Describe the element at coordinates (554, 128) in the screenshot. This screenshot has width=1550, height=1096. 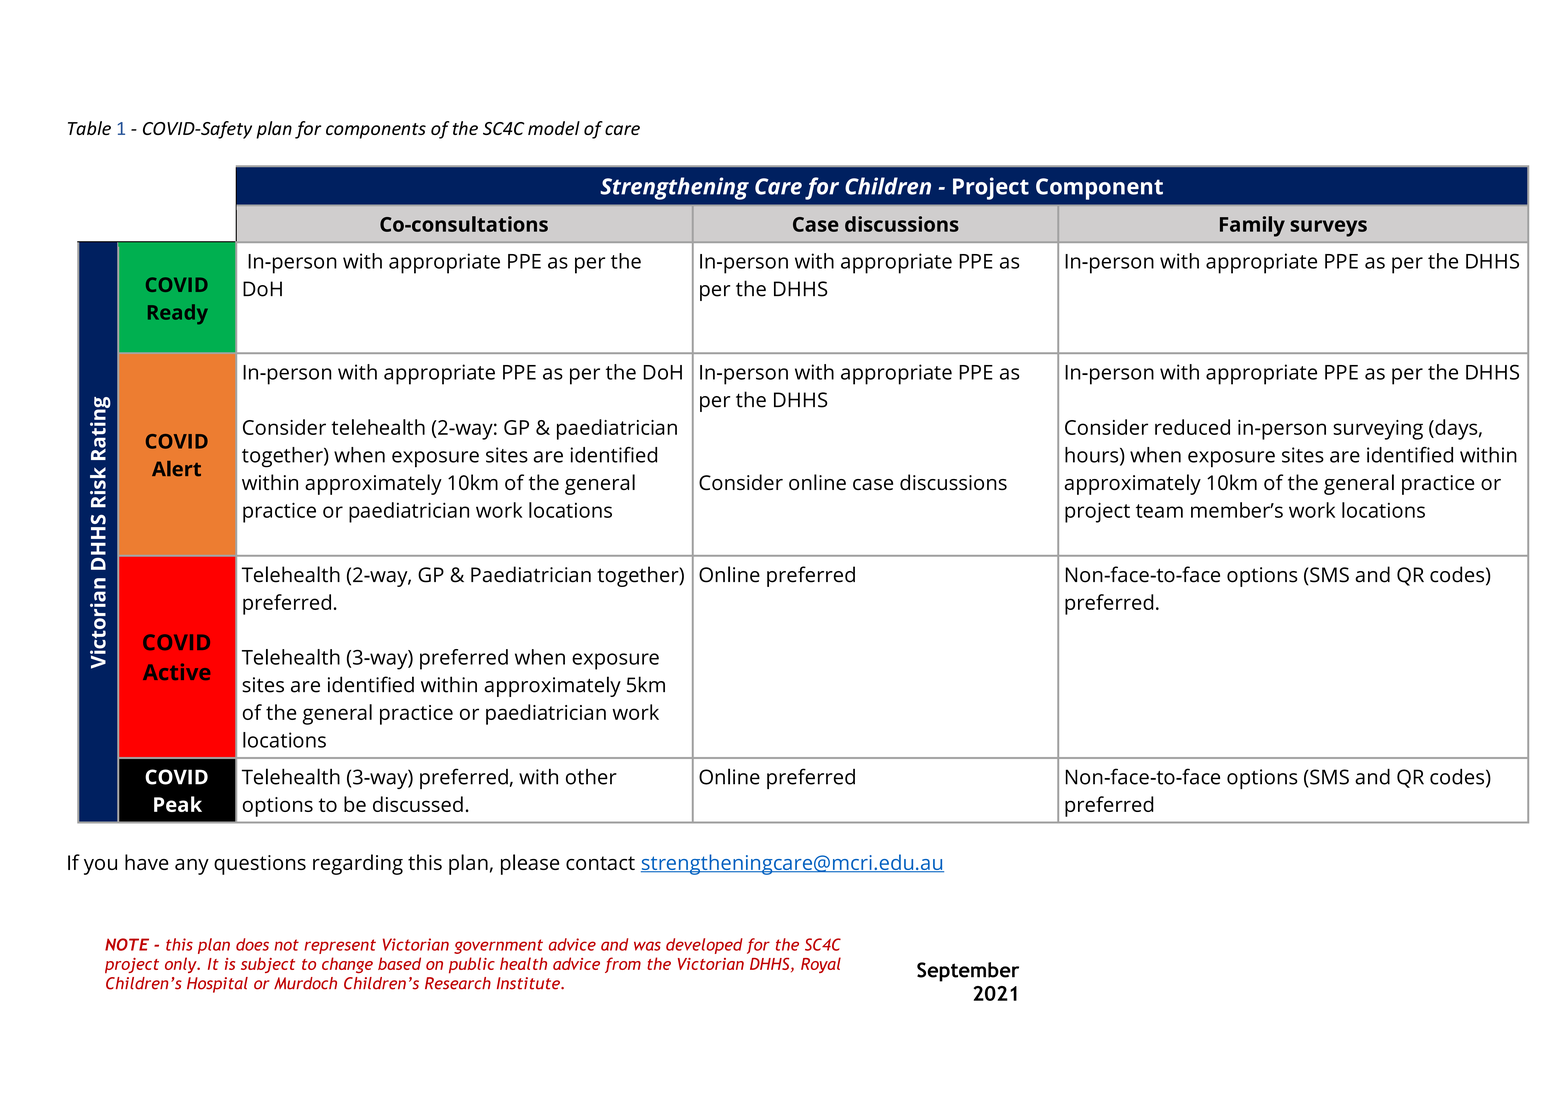
I see `model` at that location.
